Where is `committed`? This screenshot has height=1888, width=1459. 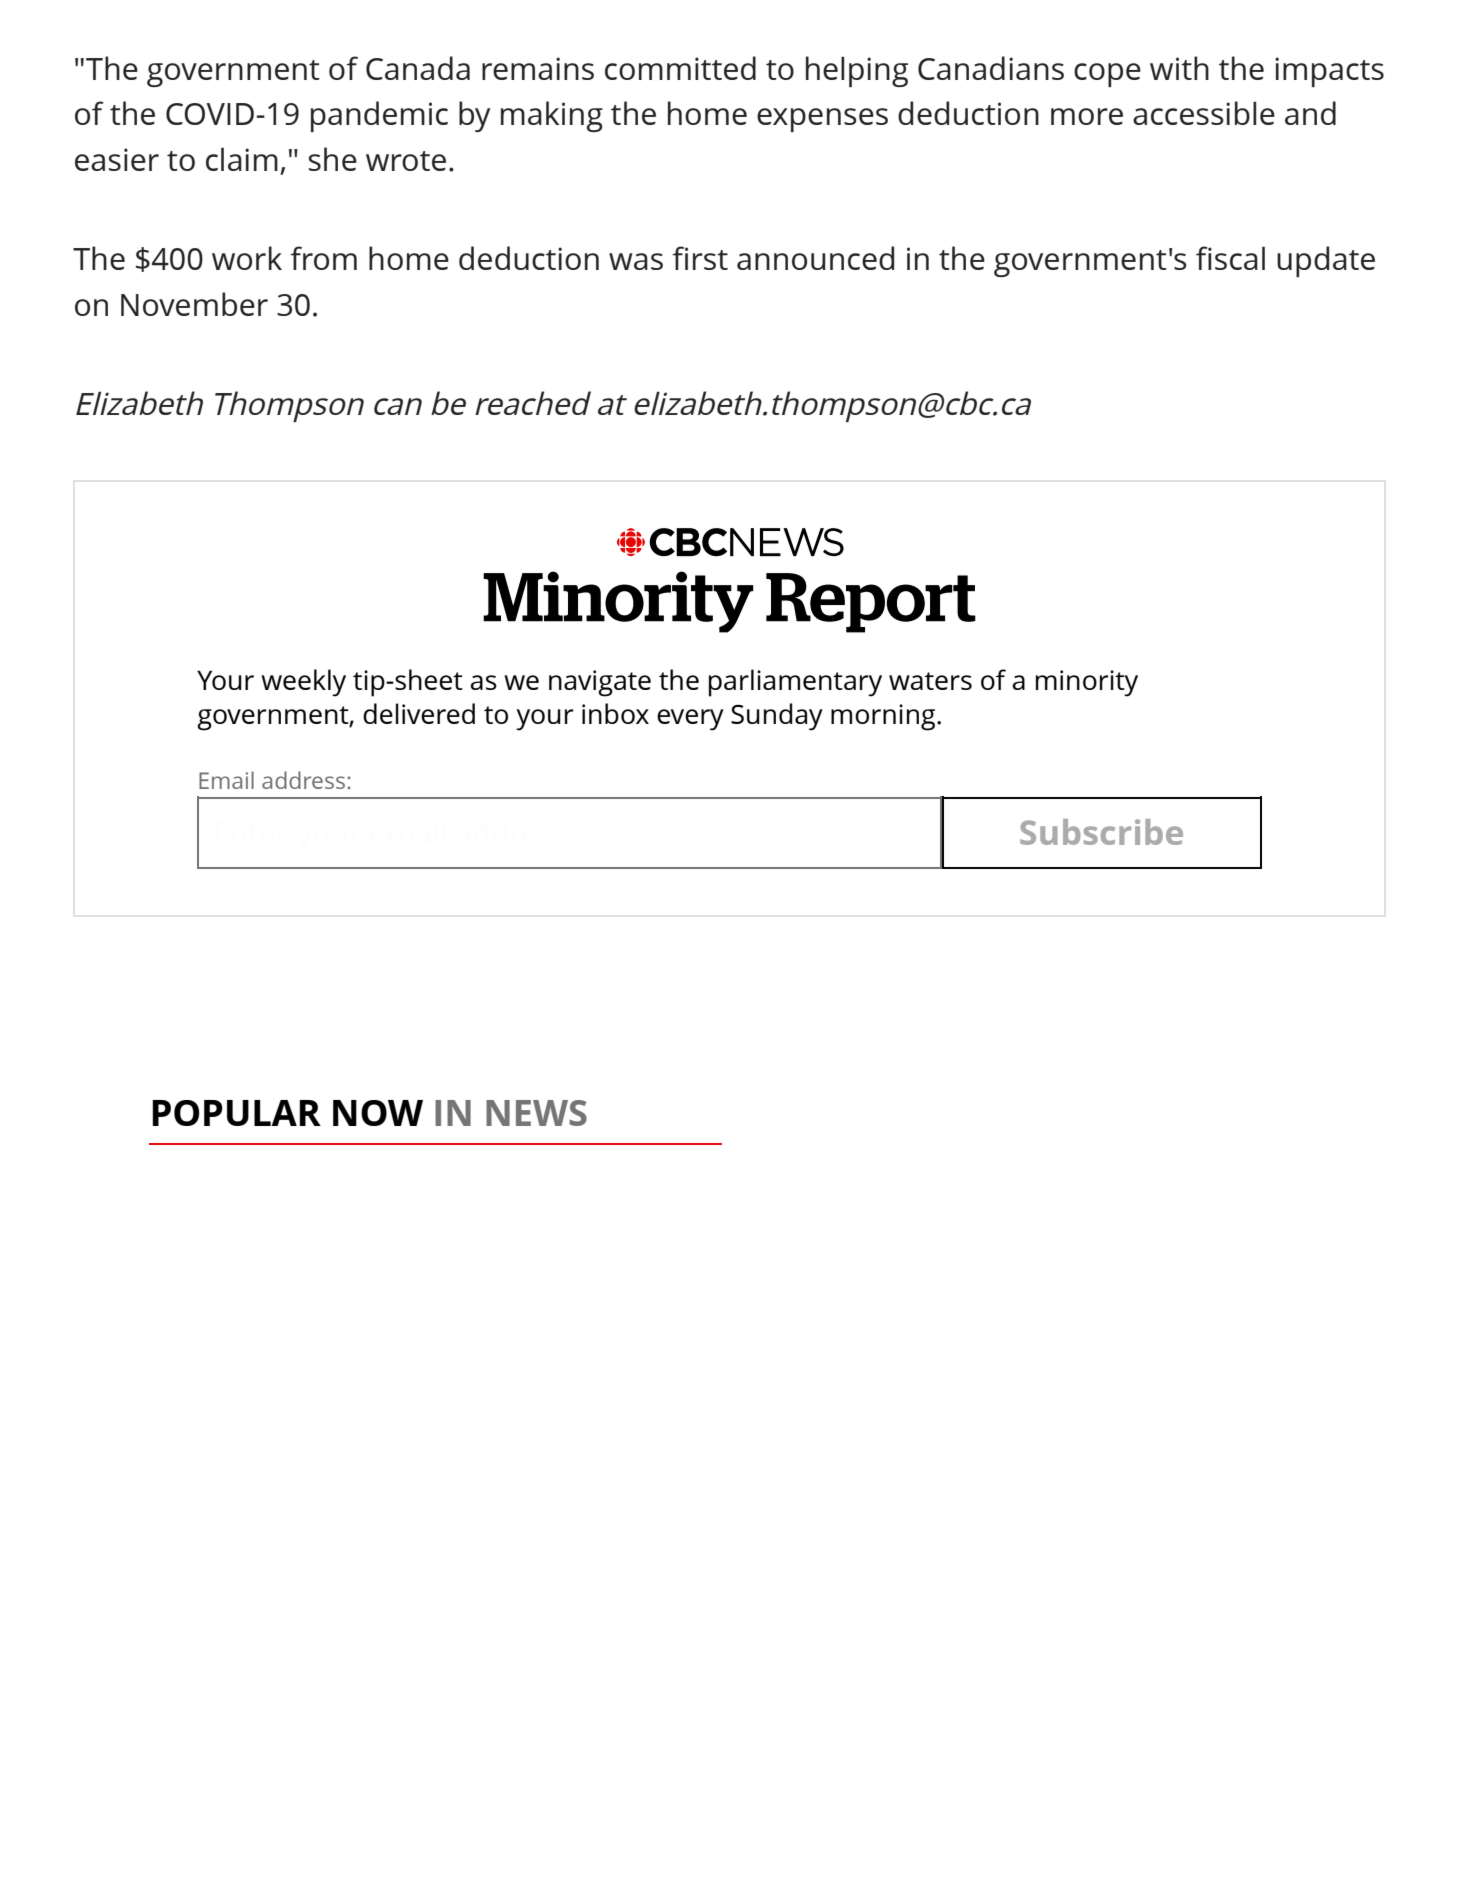
committed is located at coordinates (680, 68).
